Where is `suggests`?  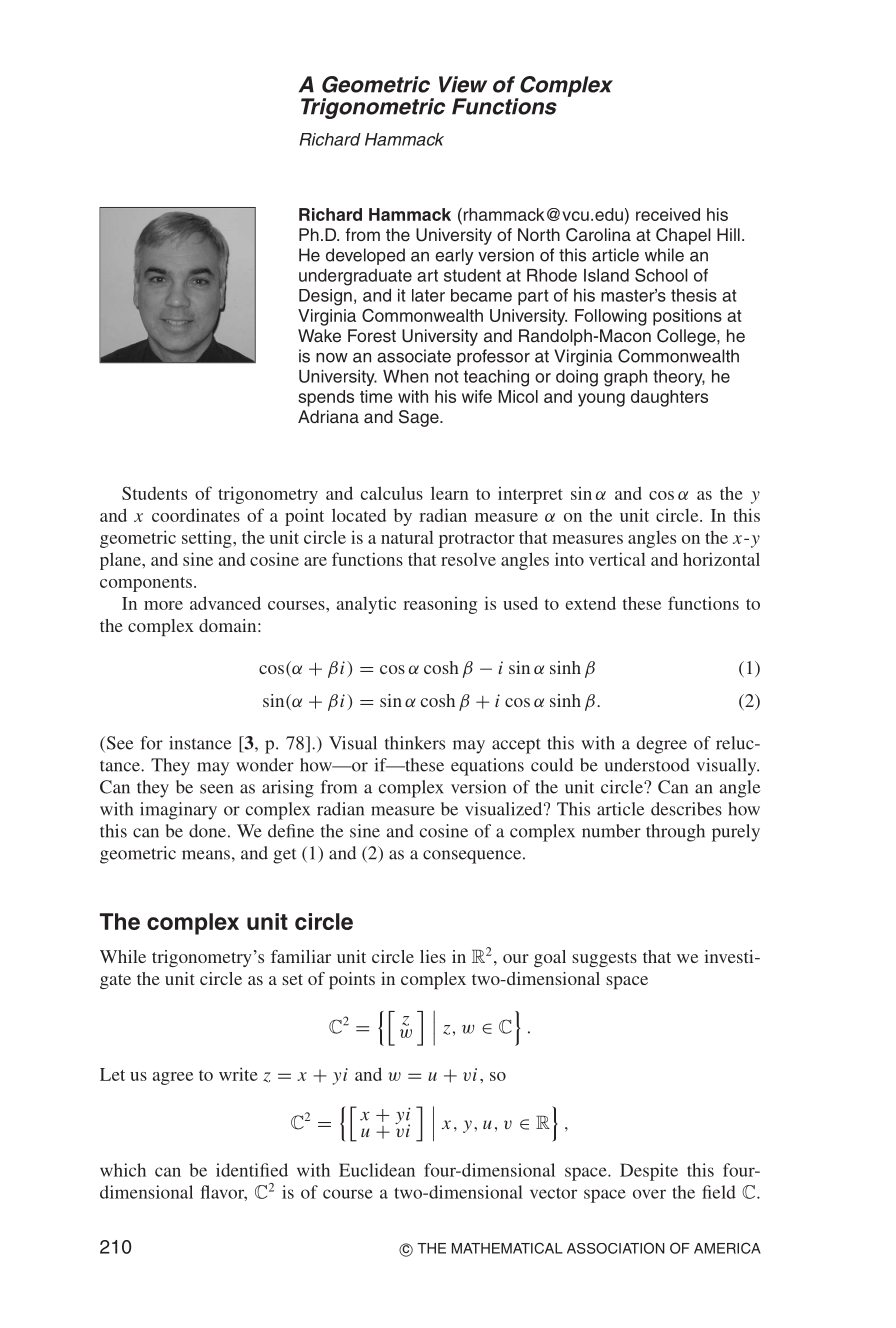 suggests is located at coordinates (604, 959).
